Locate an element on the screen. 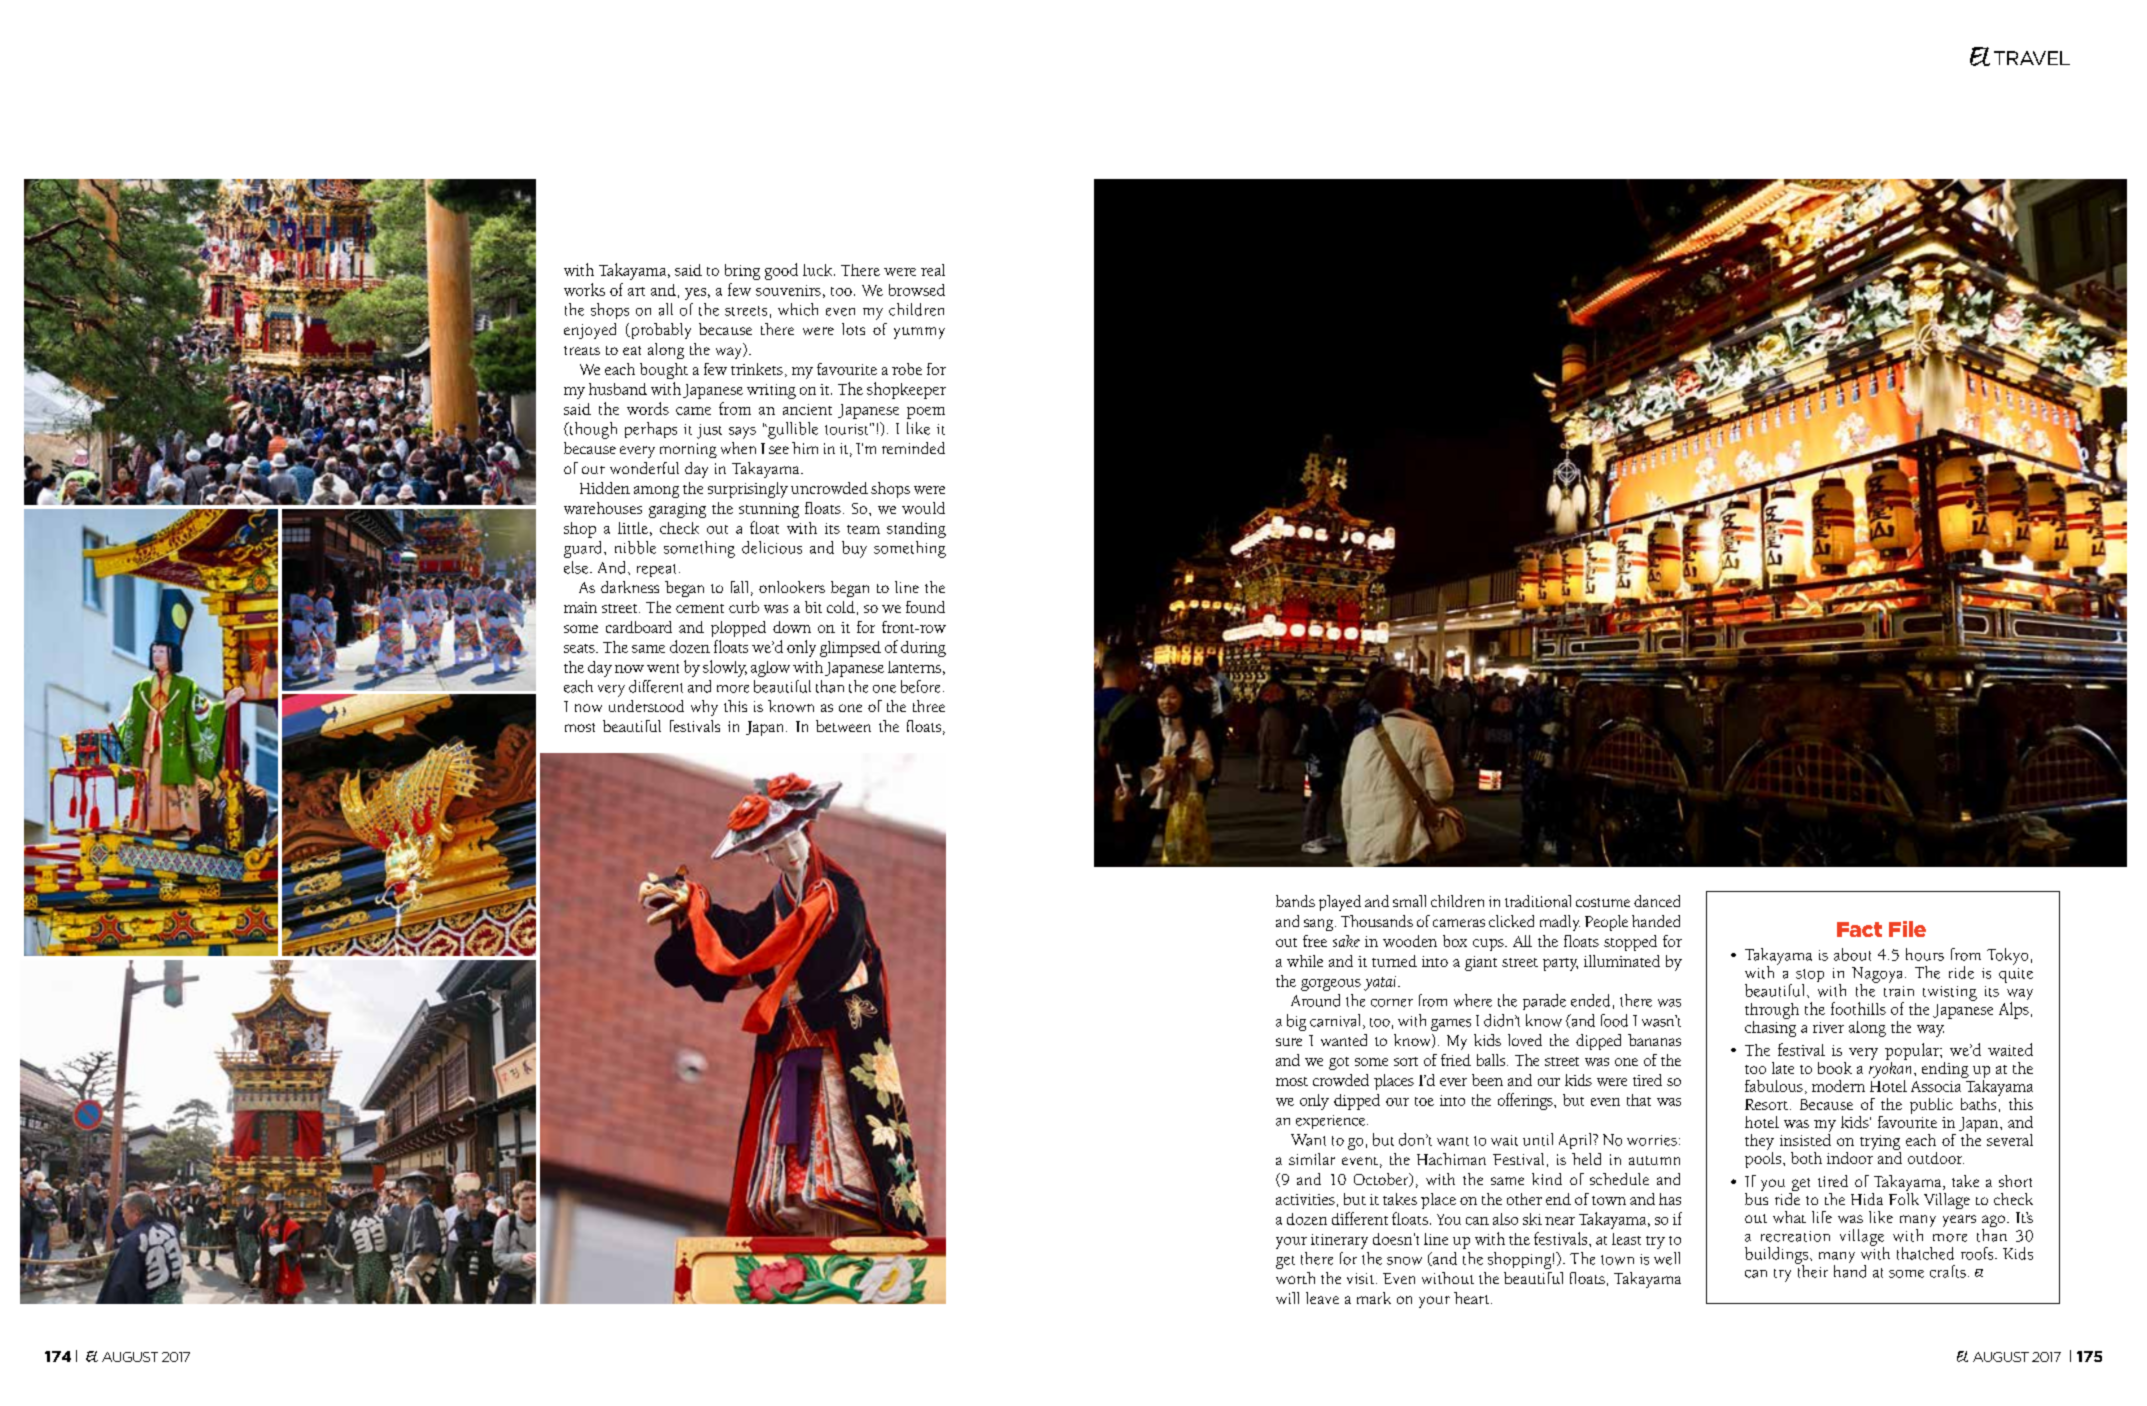 The image size is (2147, 1406). danced is located at coordinates (1657, 901).
